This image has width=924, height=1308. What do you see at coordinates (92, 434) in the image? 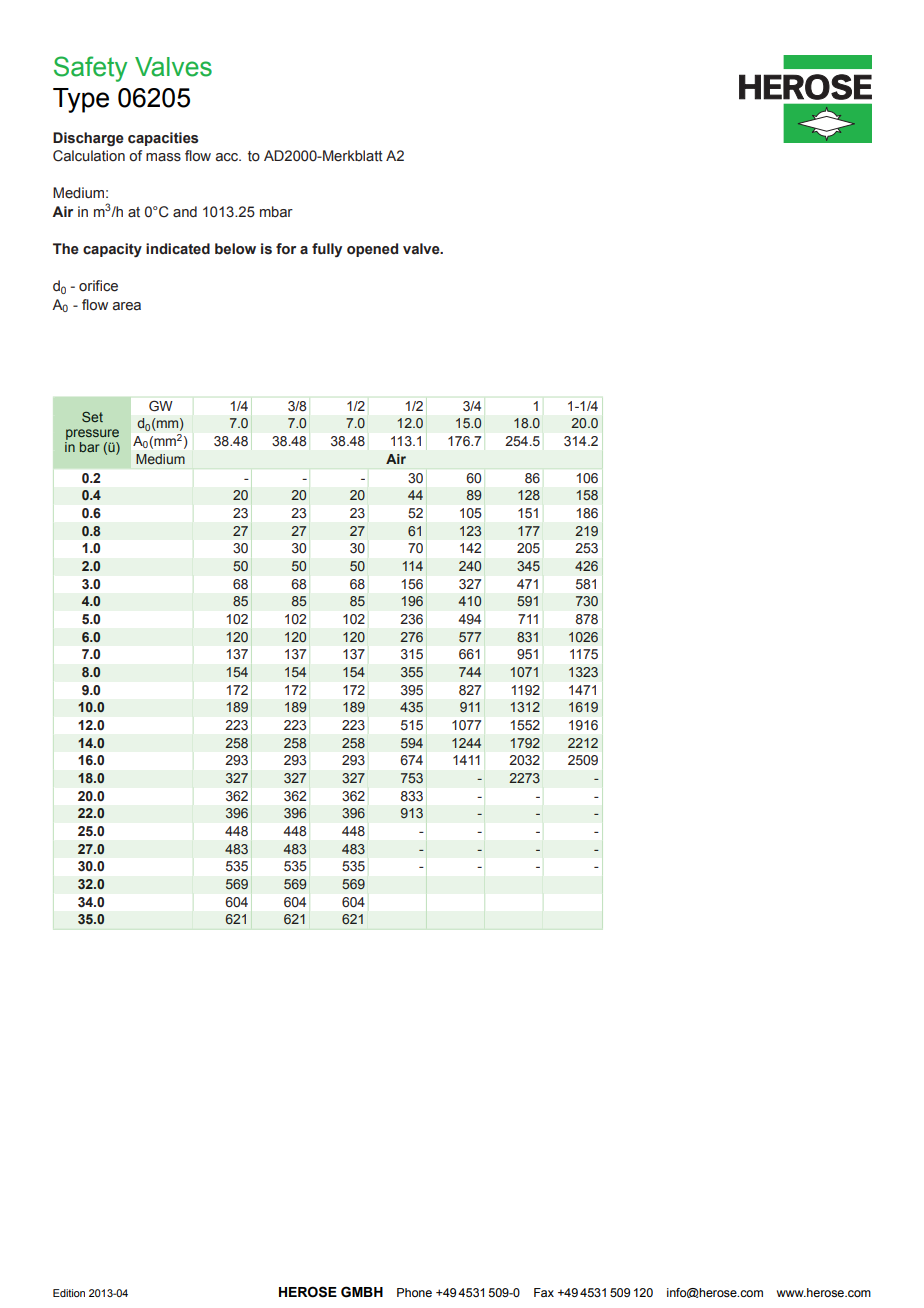
I see `pressure` at bounding box center [92, 434].
